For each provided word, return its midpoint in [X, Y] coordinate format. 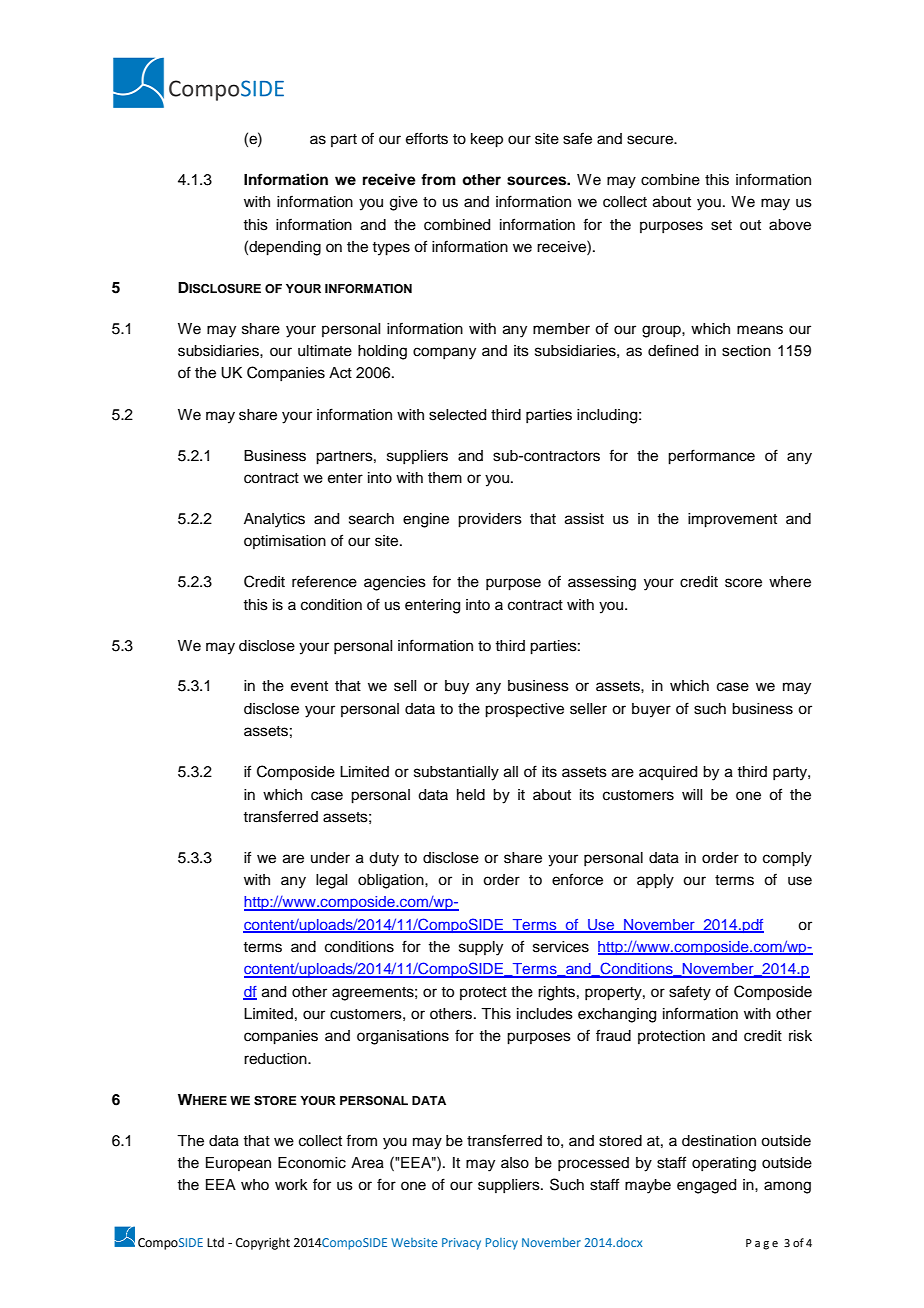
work [291, 1185]
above [790, 225]
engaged [706, 1186]
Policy [502, 1244]
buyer [651, 710]
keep [487, 140]
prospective [524, 710]
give [404, 203]
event [309, 686]
